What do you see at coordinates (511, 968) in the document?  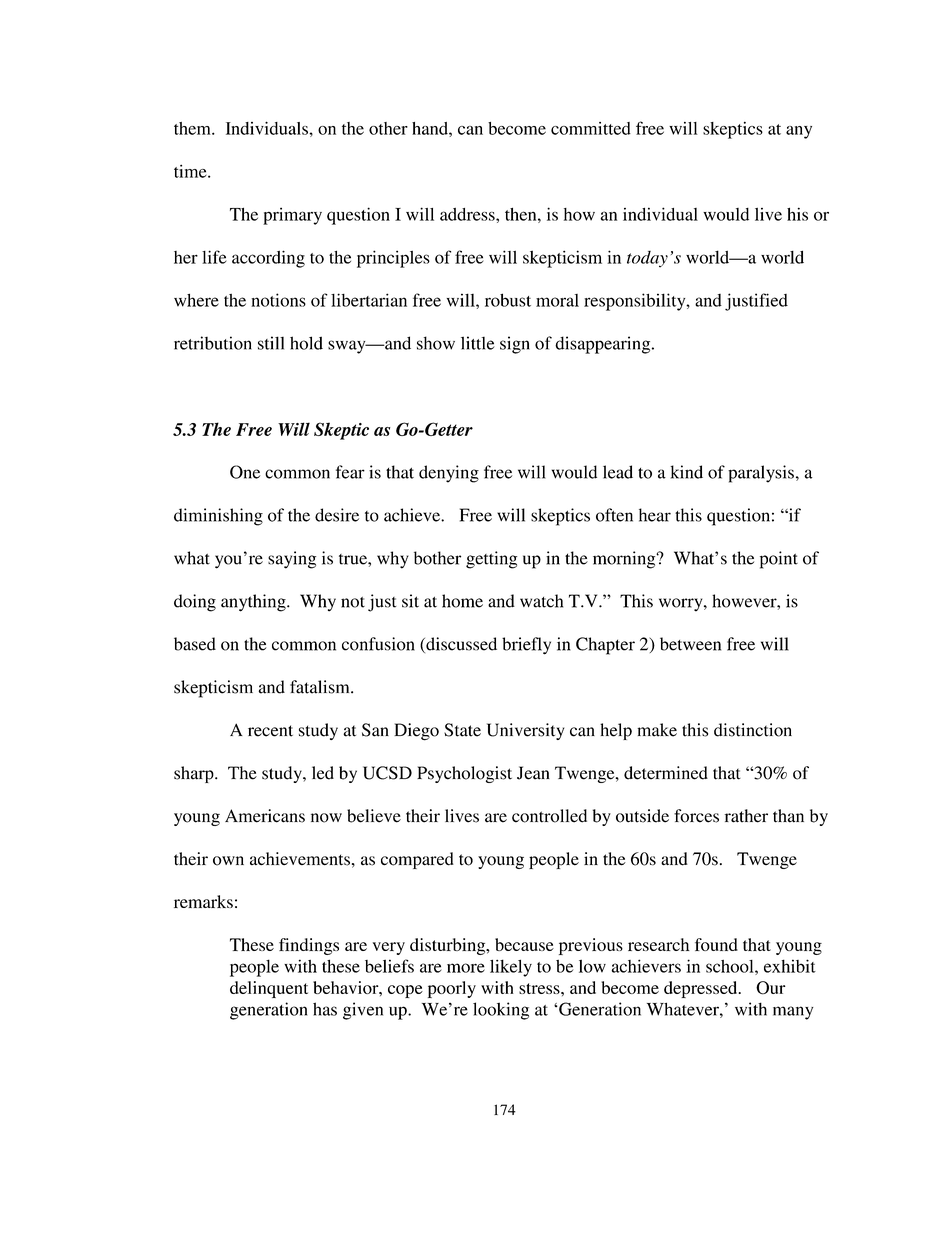 I see `likely` at bounding box center [511, 968].
